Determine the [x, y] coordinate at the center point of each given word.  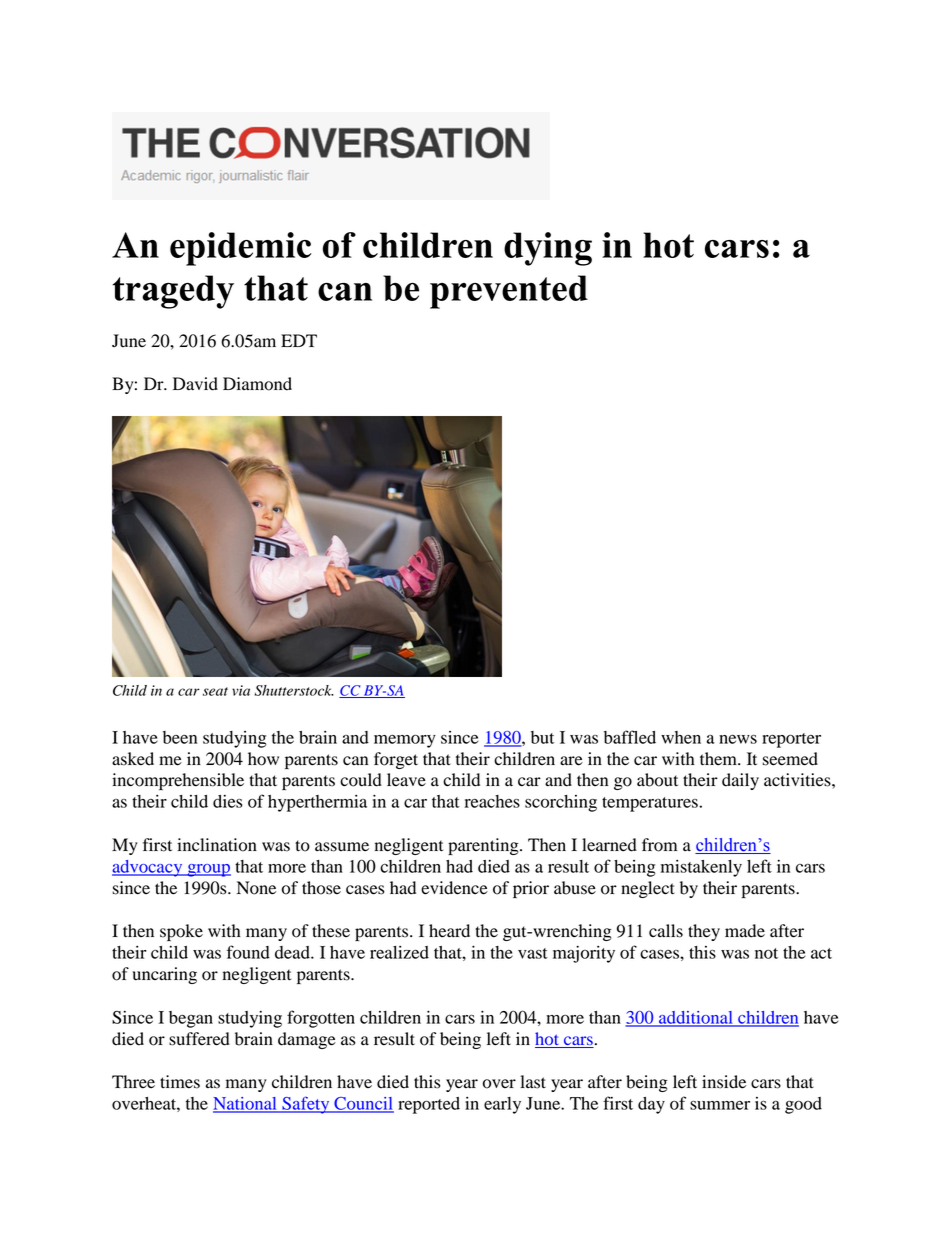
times [180, 1082]
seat [215, 691]
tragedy [173, 292]
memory [405, 741]
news [738, 739]
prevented [509, 292]
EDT [299, 340]
